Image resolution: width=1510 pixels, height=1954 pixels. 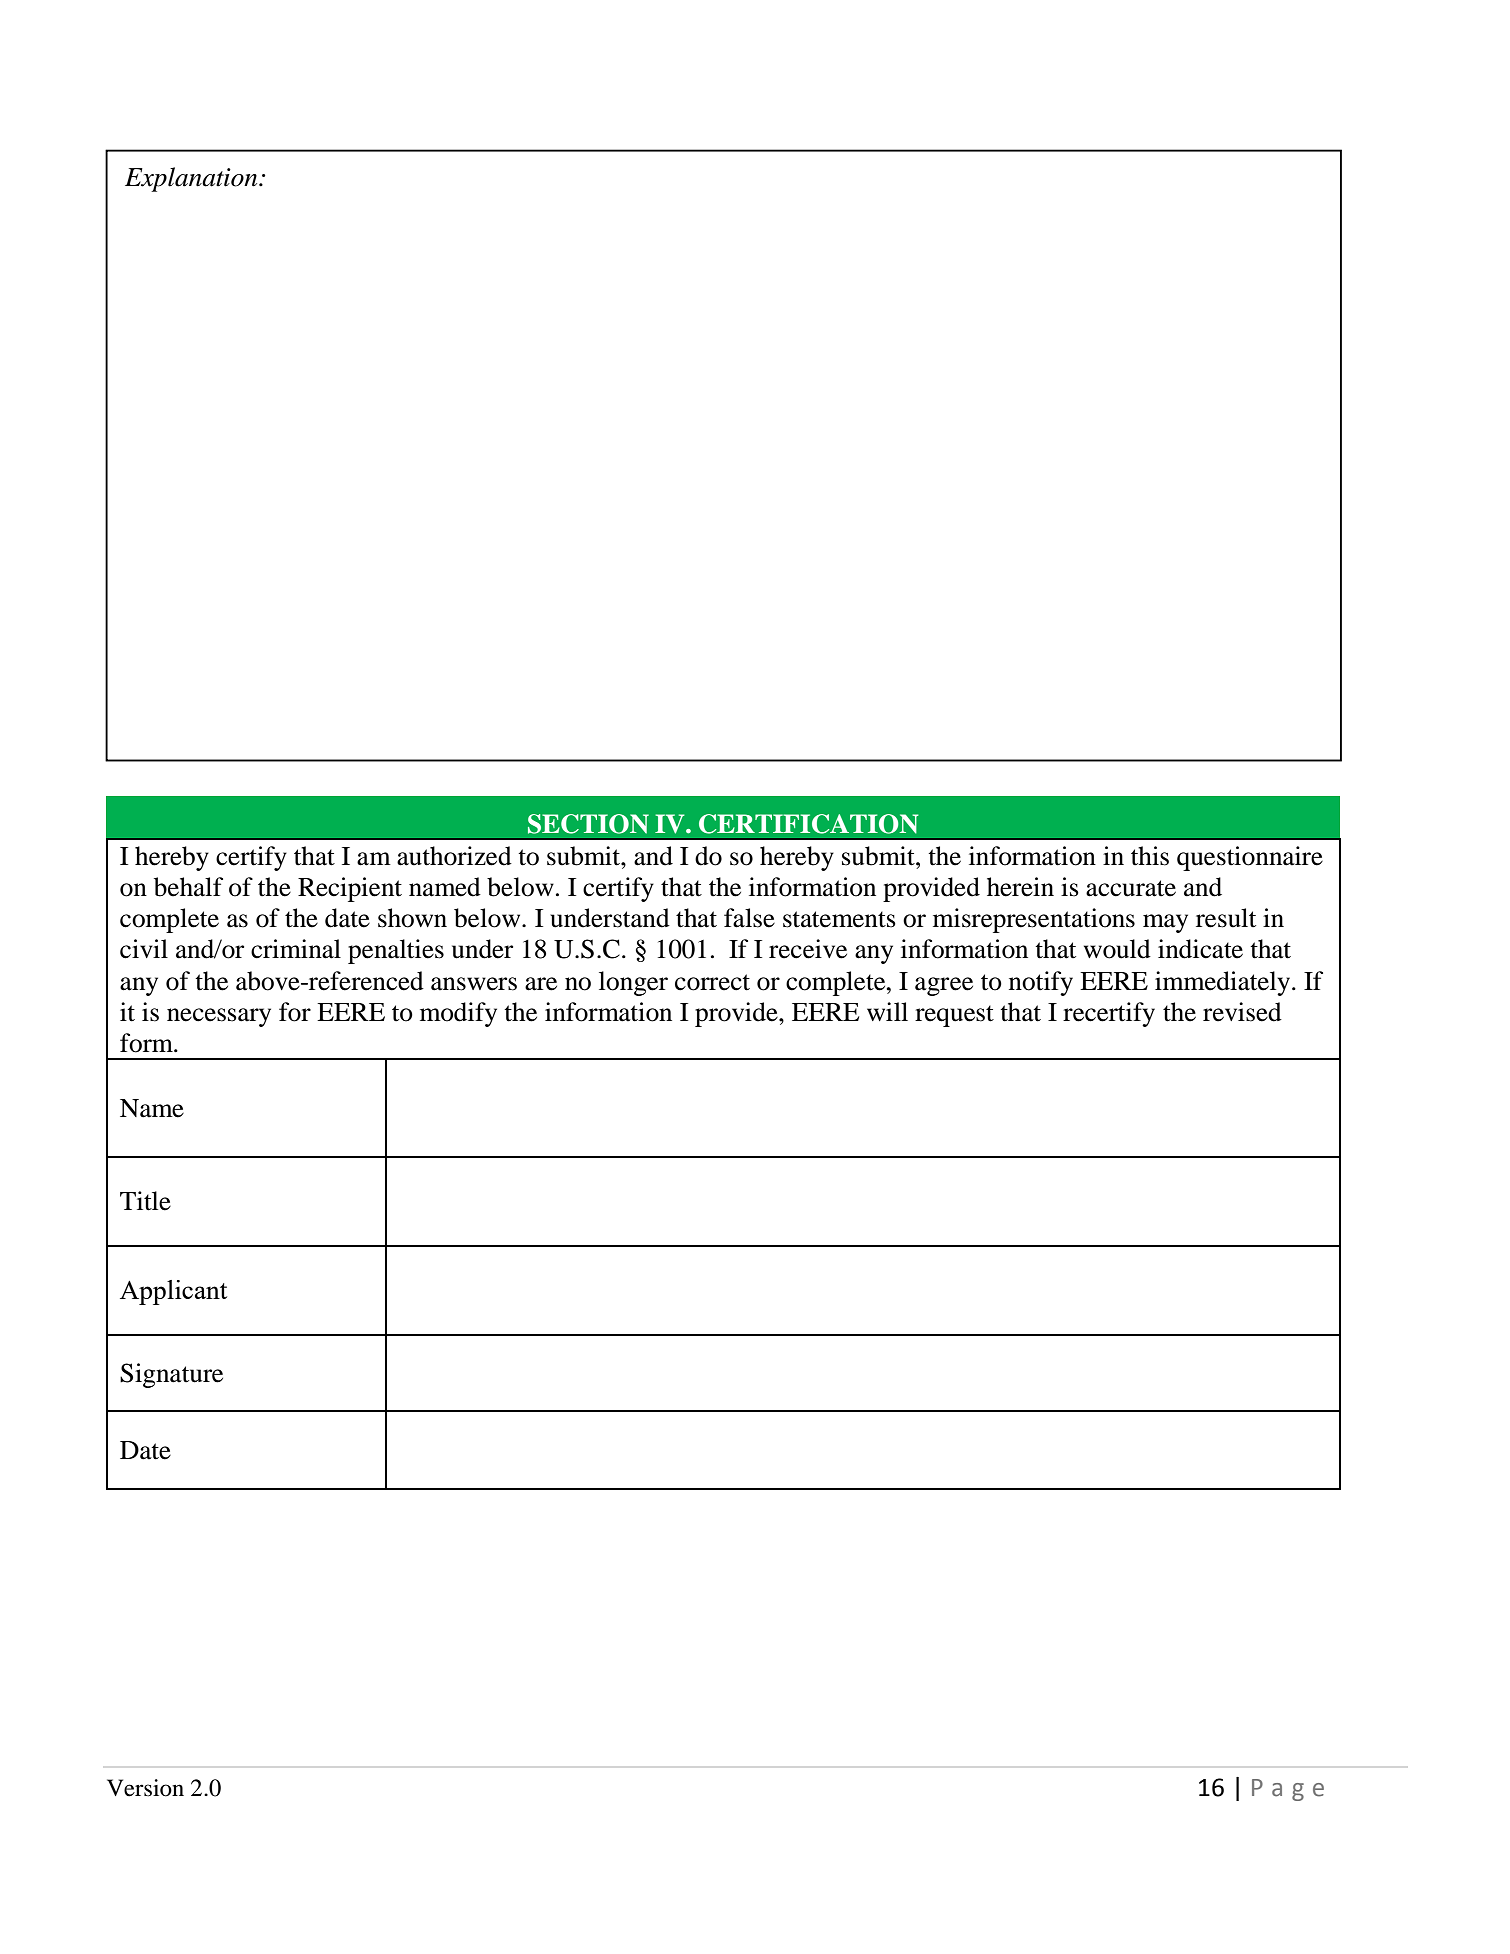 What do you see at coordinates (712, 982) in the document?
I see `correct` at bounding box center [712, 982].
